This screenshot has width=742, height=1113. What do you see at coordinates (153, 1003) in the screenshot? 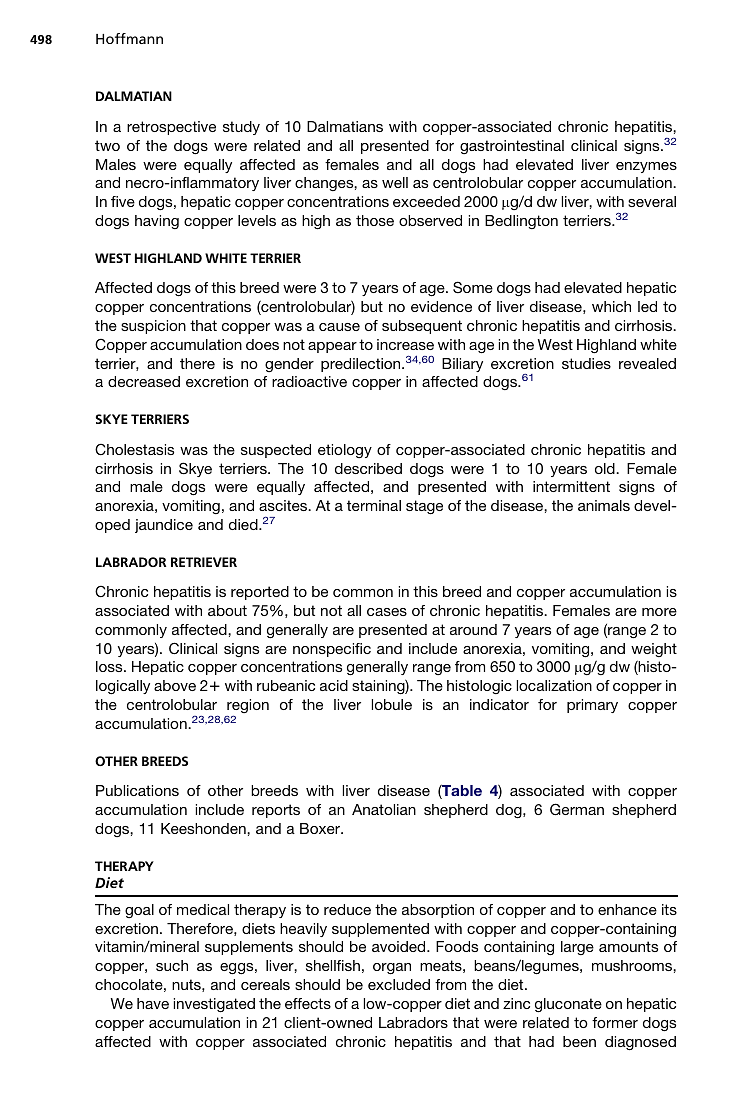
I see `have` at bounding box center [153, 1003].
